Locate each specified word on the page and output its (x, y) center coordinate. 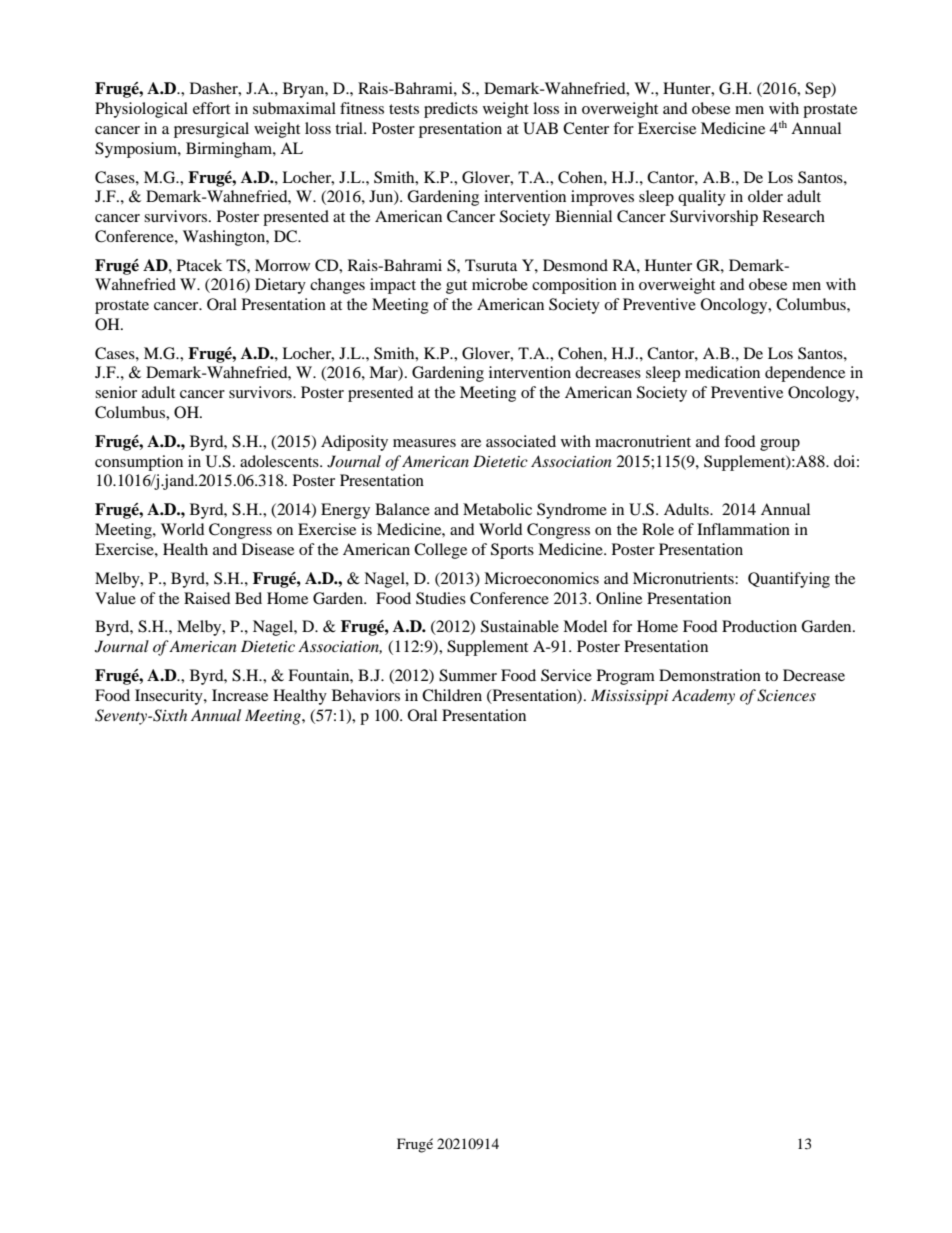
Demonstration (710, 675)
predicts (451, 110)
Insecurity (170, 697)
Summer (468, 675)
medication (722, 372)
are (471, 443)
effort (211, 108)
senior (116, 392)
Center (586, 128)
